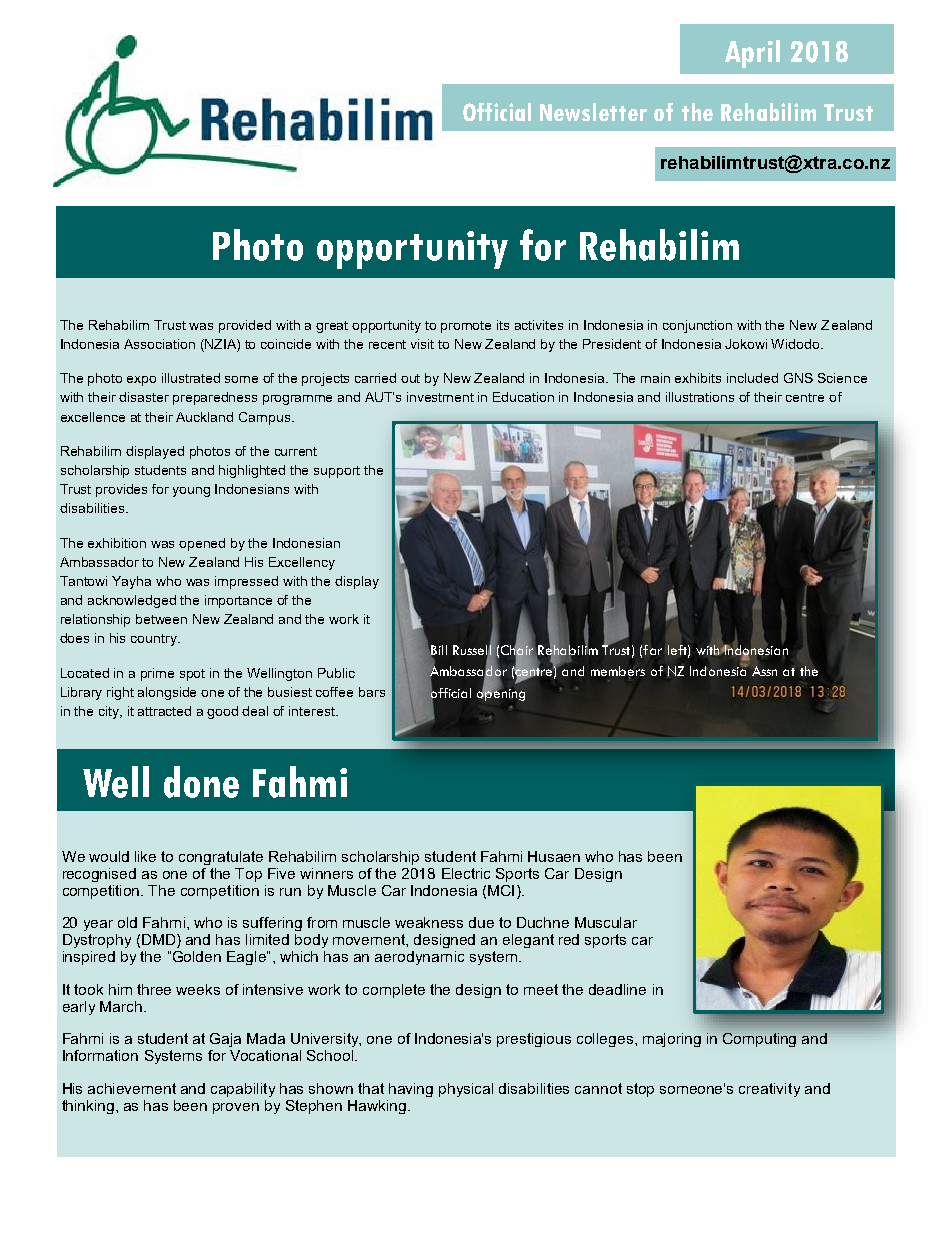  I want to click on creativity, so click(769, 1090).
